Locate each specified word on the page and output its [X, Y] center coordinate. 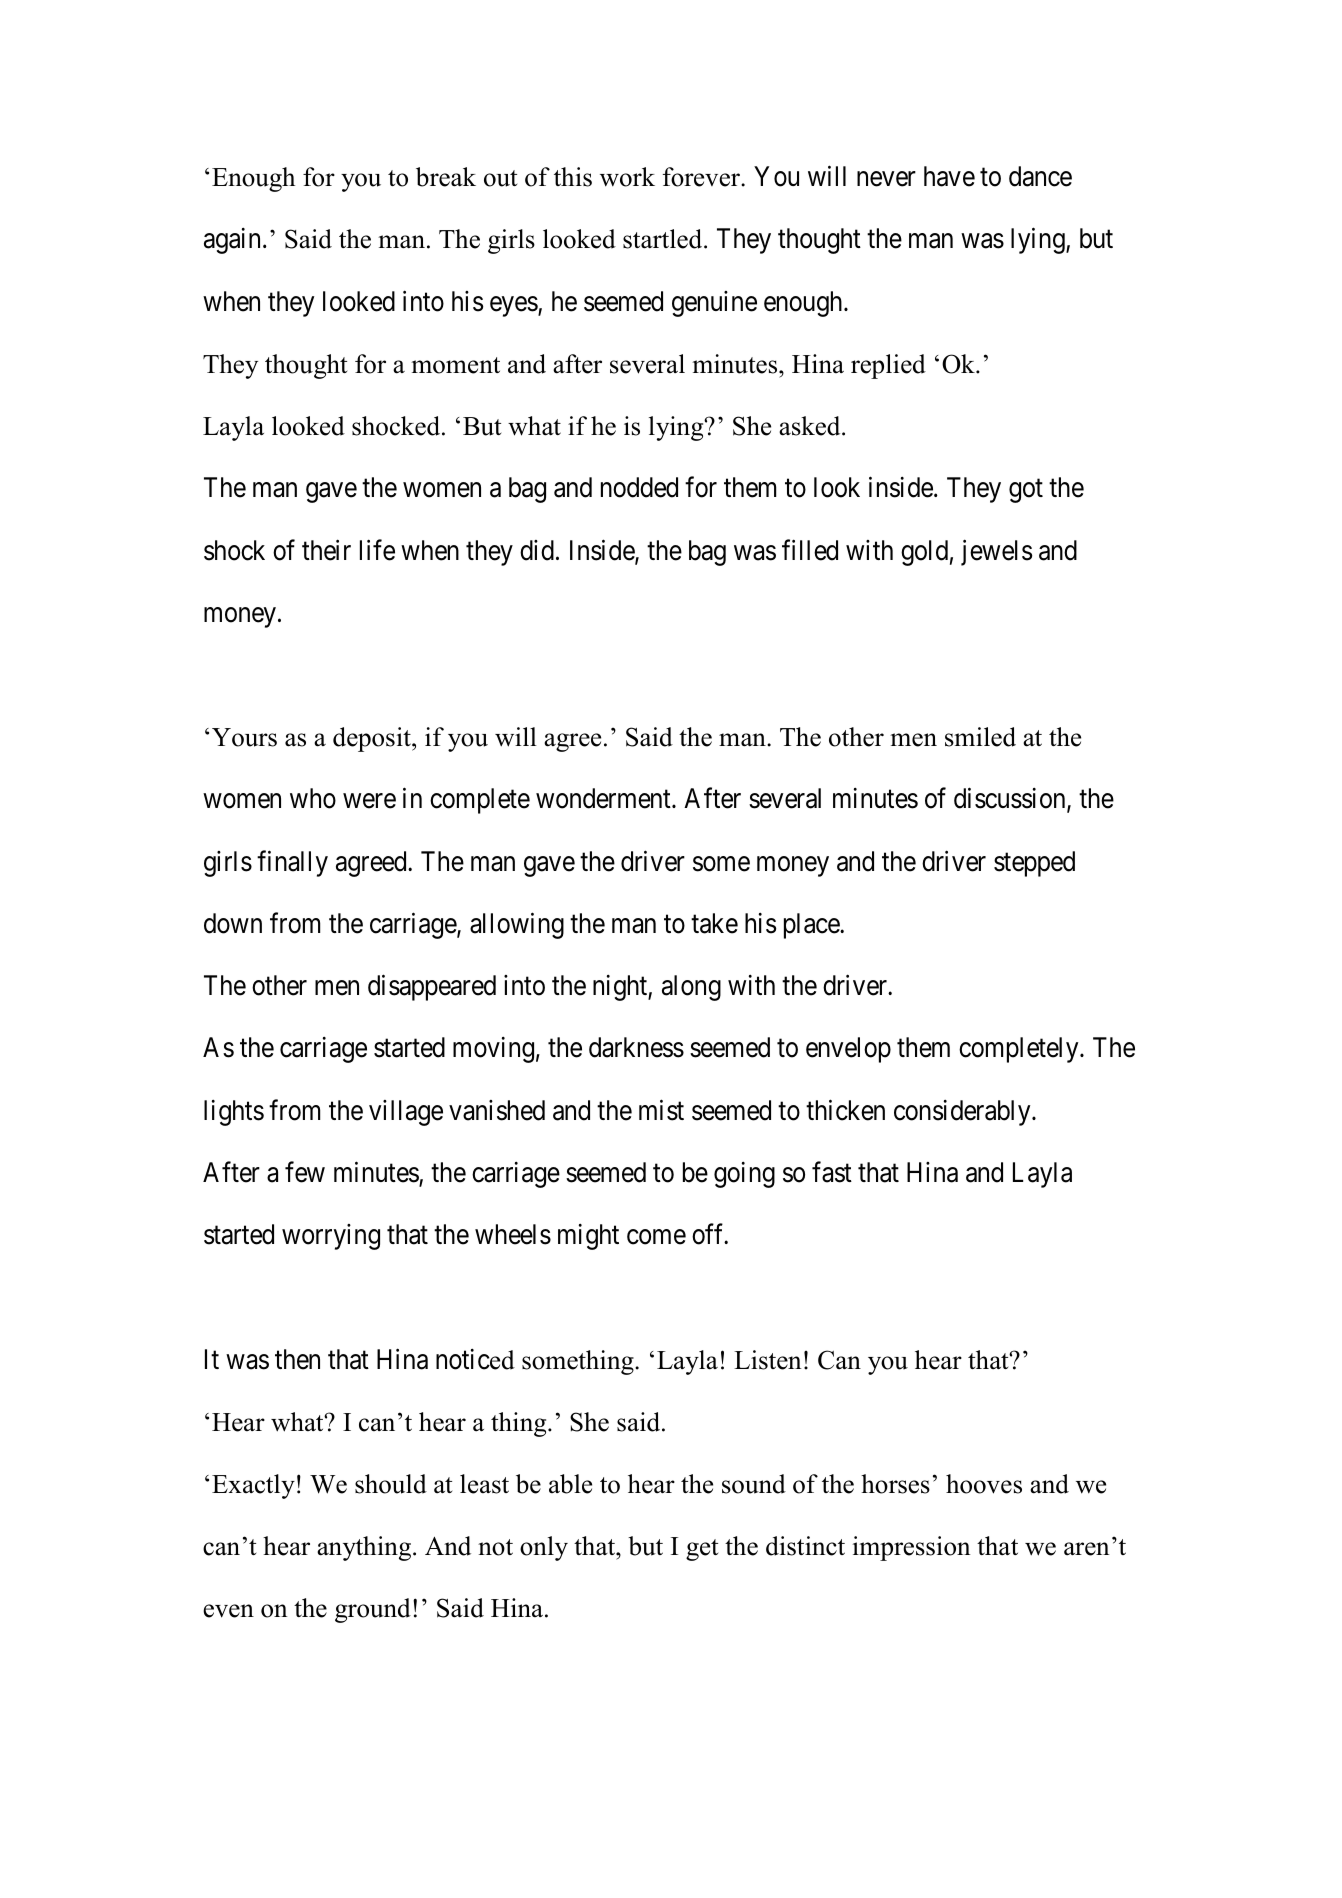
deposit [373, 739]
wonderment [604, 798]
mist [661, 1110]
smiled [980, 737]
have [949, 176]
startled [664, 239]
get [702, 1550]
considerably [963, 1113]
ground [373, 1610]
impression [912, 1548]
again [232, 241]
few [305, 1172]
